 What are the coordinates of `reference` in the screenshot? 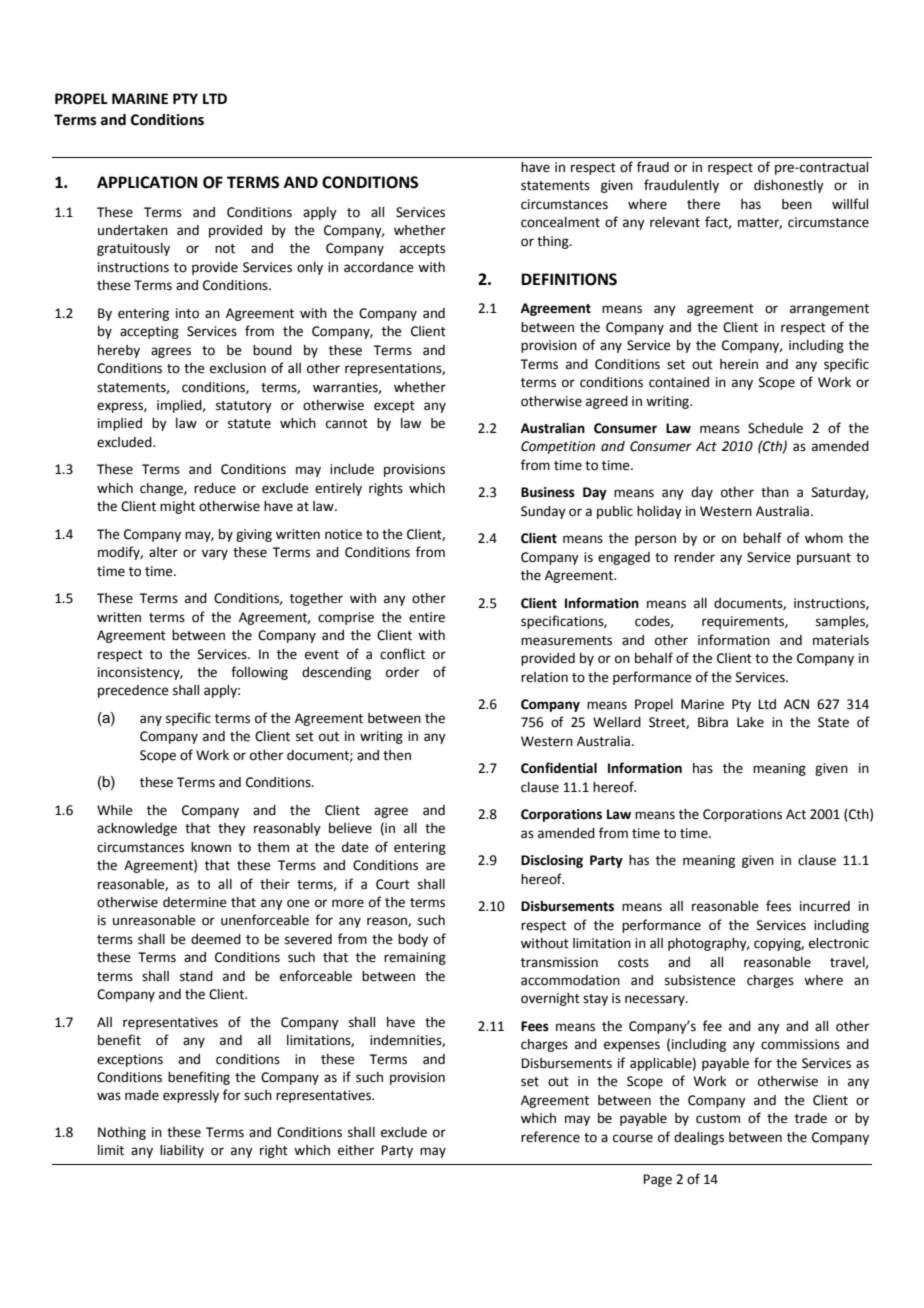 It's located at (550, 1137).
